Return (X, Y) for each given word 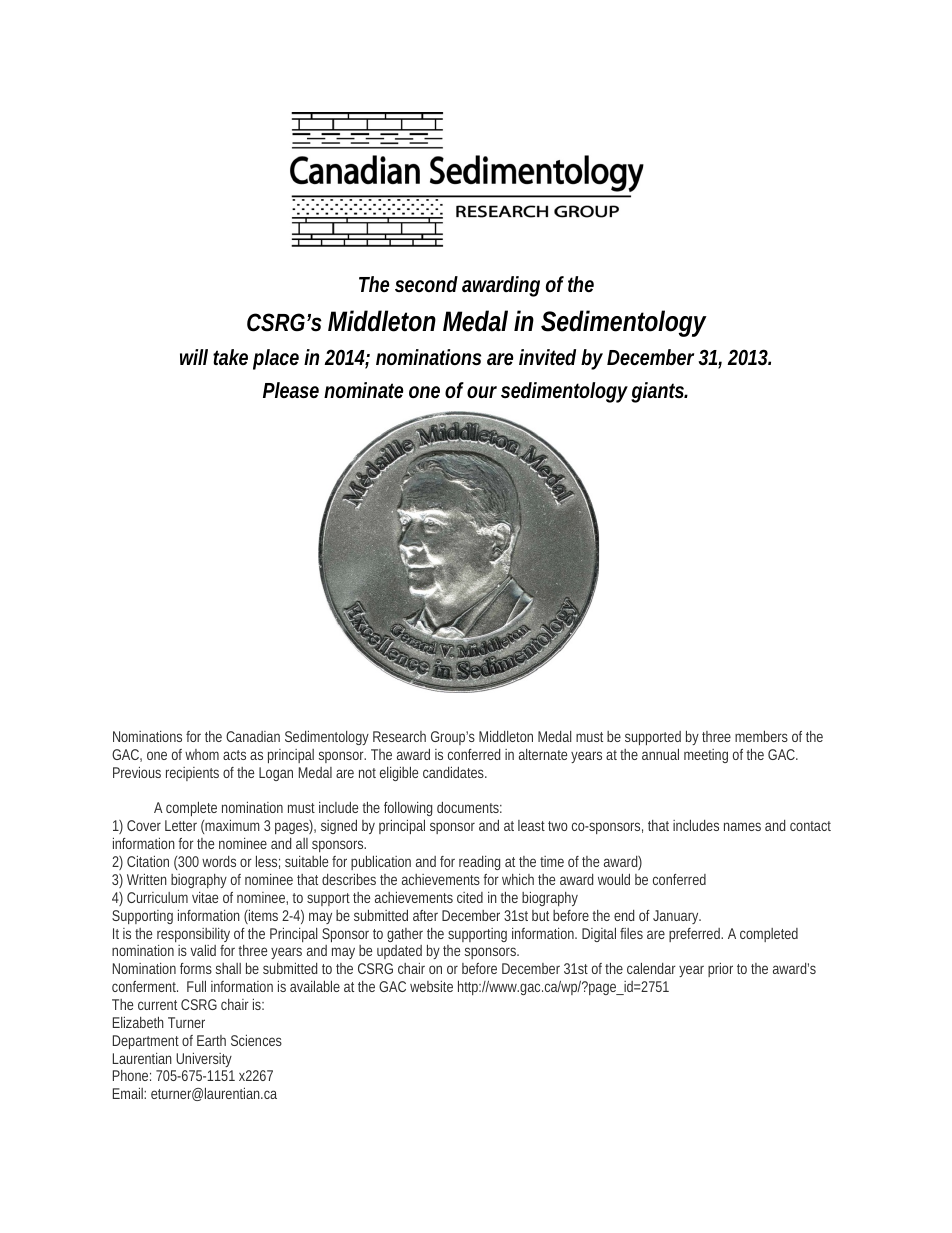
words (219, 861)
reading (479, 863)
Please (291, 390)
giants (659, 392)
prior (720, 970)
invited (547, 357)
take (230, 357)
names (742, 826)
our (482, 392)
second (426, 284)
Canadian (253, 736)
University (204, 1060)
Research (399, 736)
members (761, 736)
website (431, 986)
